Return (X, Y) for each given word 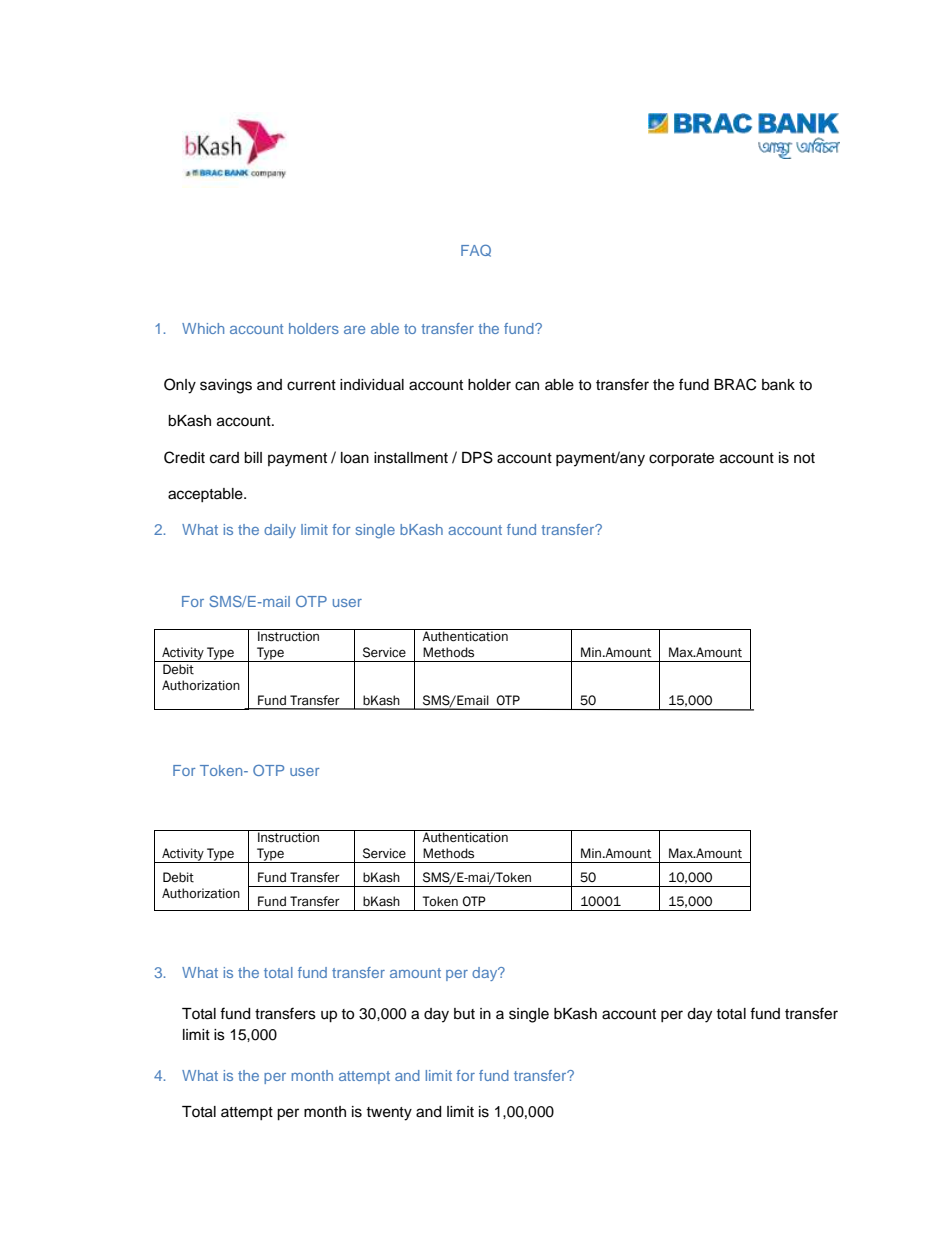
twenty (389, 1114)
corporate (681, 460)
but (464, 1014)
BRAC (735, 384)
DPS (477, 457)
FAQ (476, 250)
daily (280, 531)
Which (203, 328)
